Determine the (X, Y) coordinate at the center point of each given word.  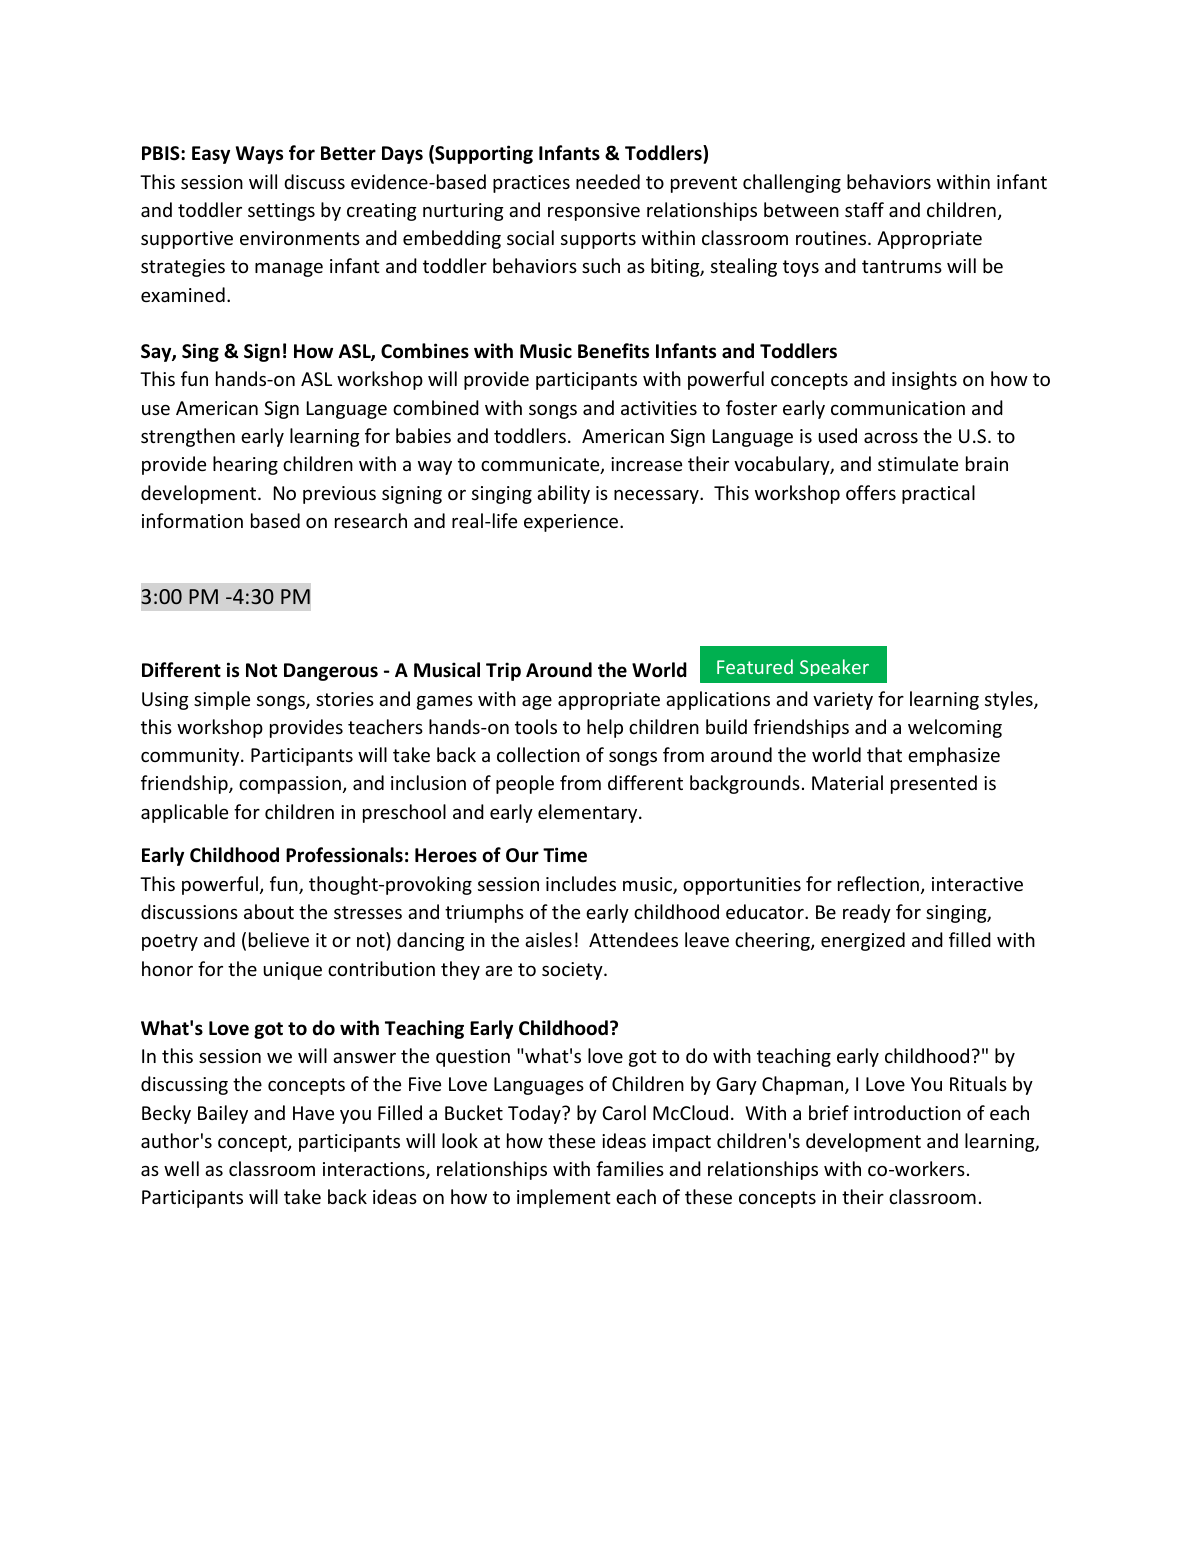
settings (281, 212)
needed (608, 181)
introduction (907, 1112)
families (630, 1168)
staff (864, 209)
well (181, 1168)
